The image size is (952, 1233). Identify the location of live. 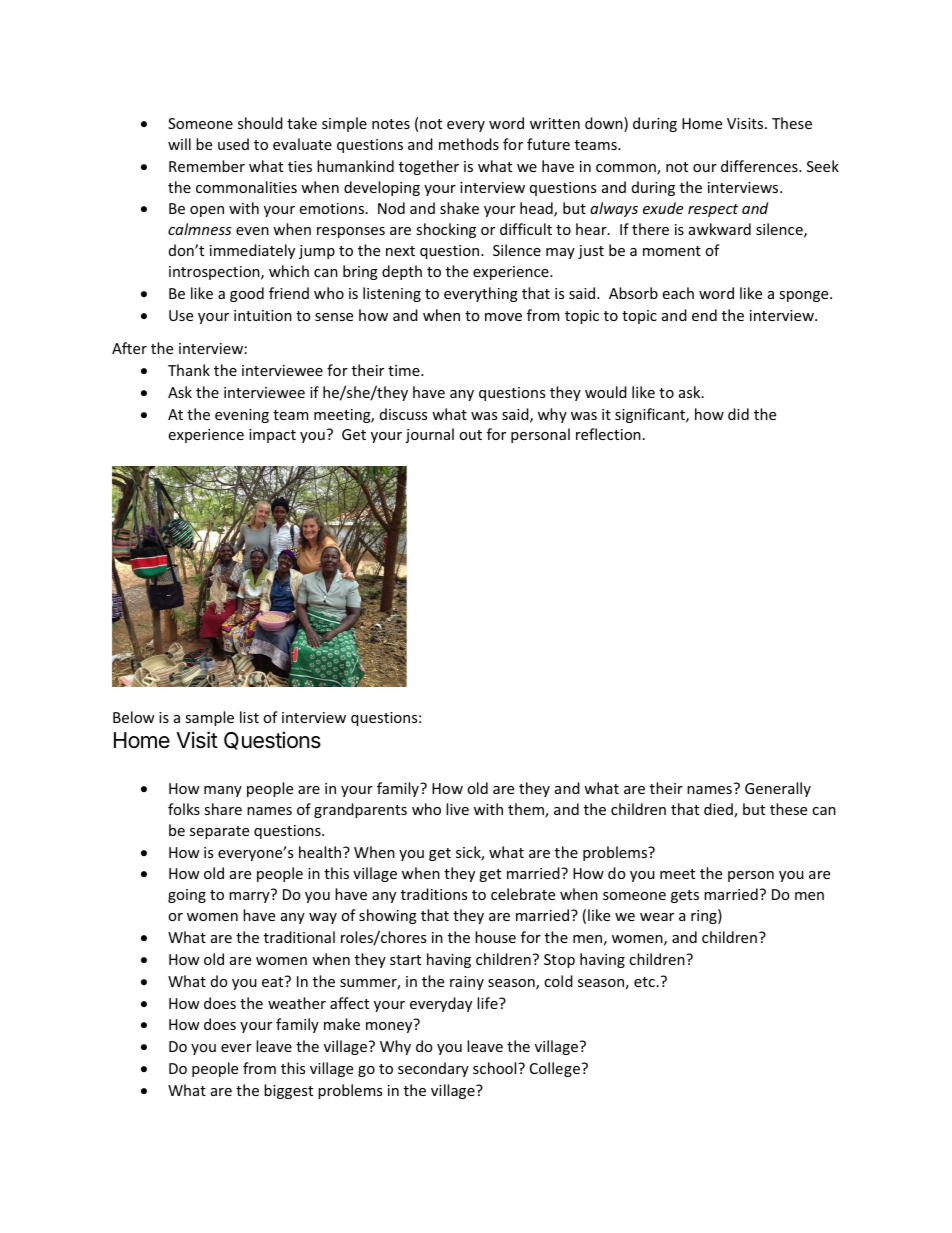
(457, 809).
